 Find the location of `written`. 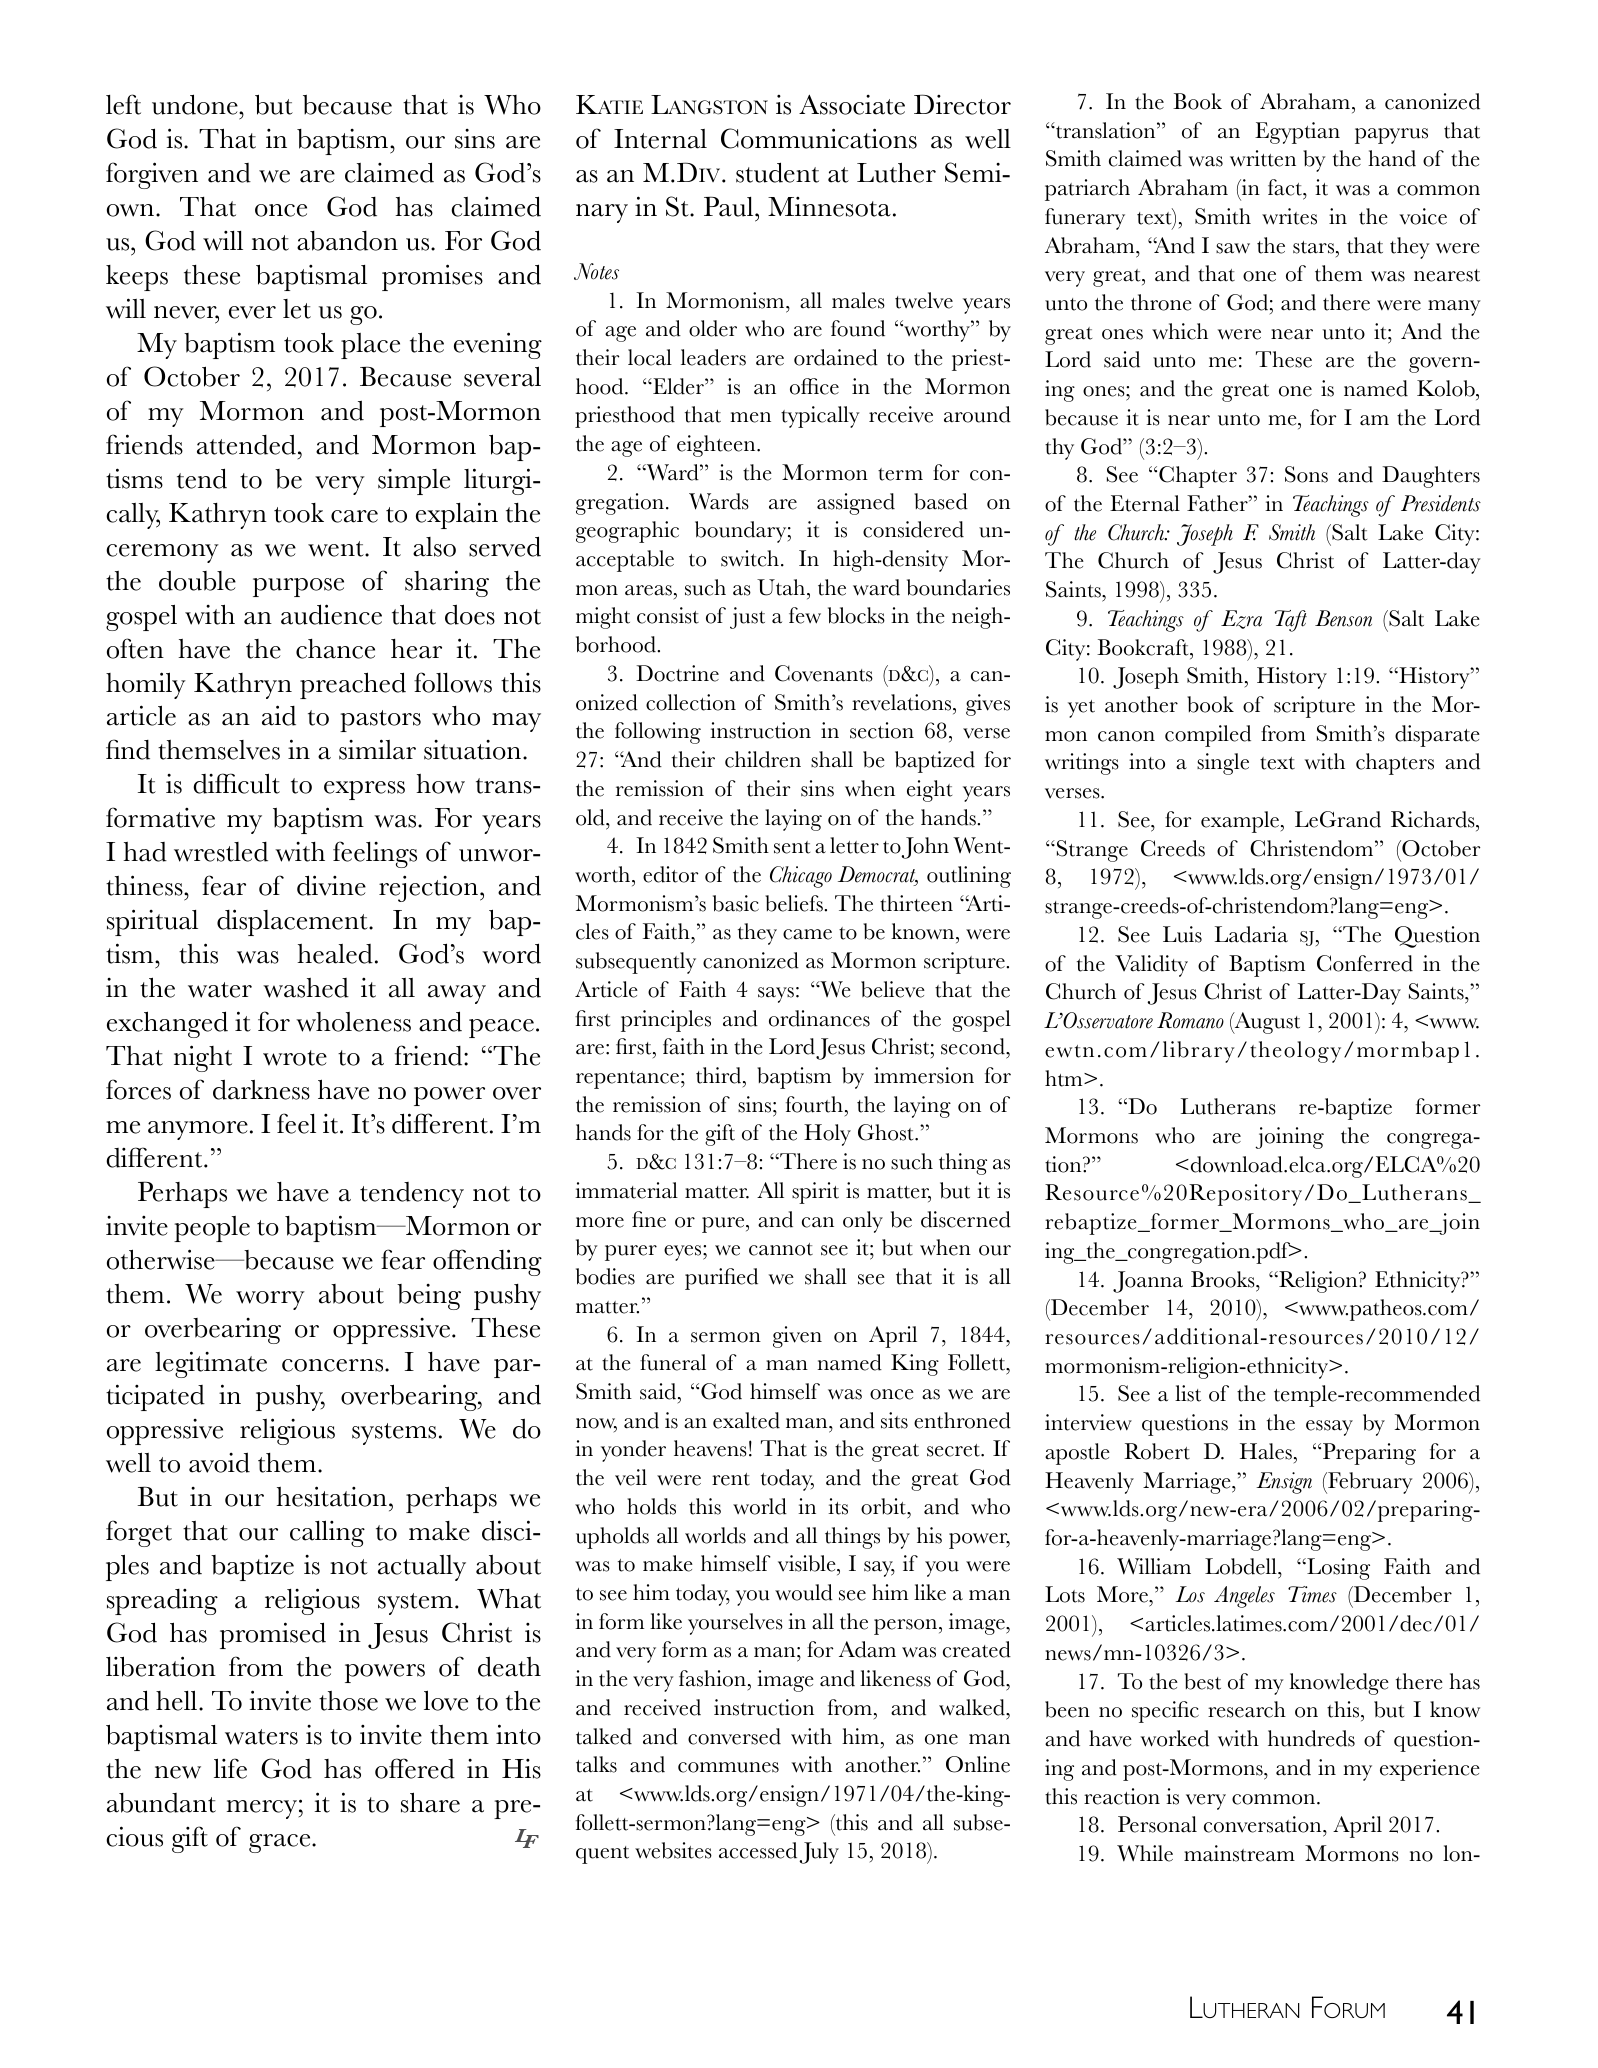

written is located at coordinates (1263, 158).
